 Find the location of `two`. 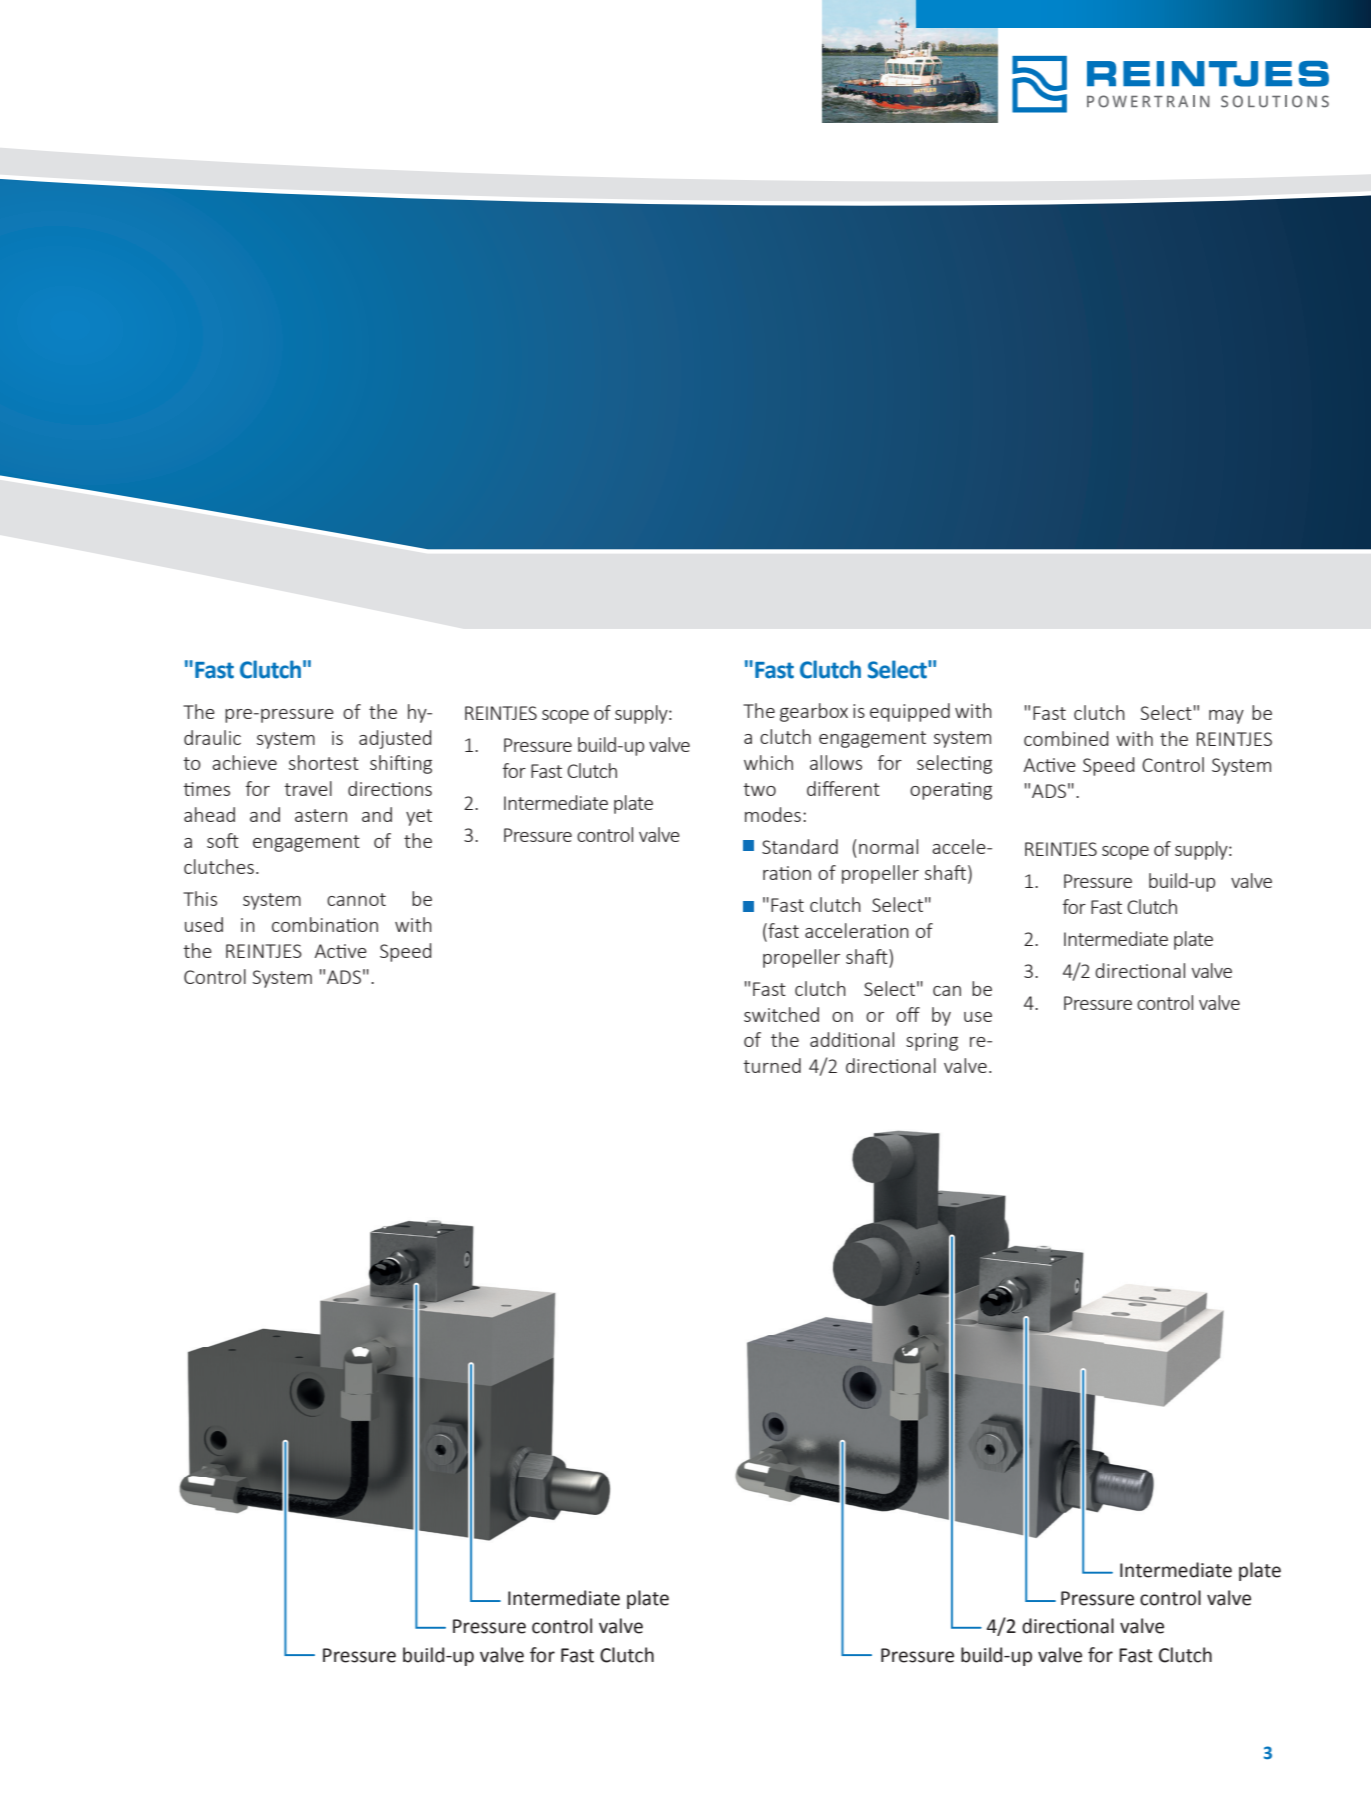

two is located at coordinates (759, 789).
